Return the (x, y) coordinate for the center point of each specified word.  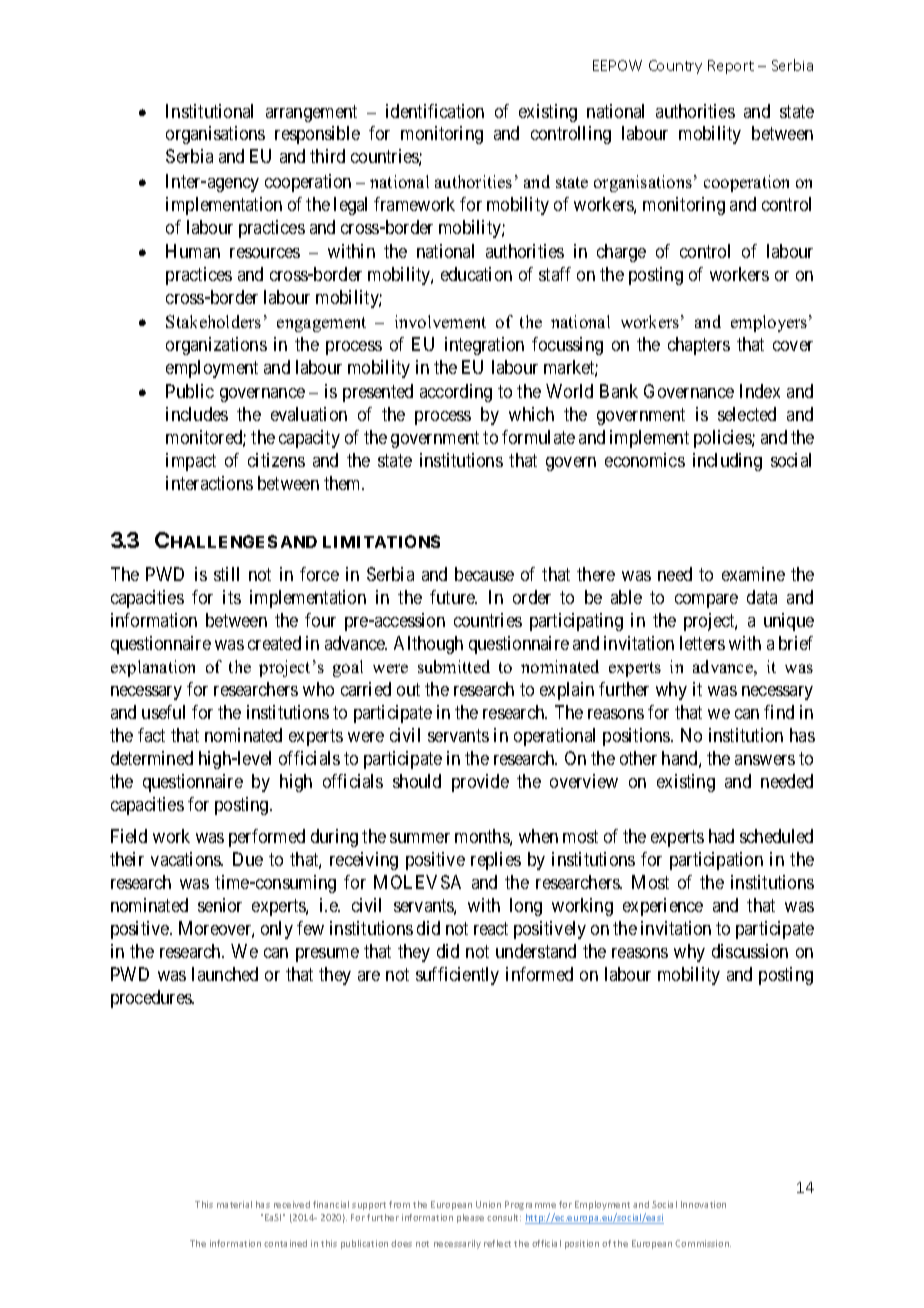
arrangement (311, 113)
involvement (440, 321)
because (484, 574)
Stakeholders (213, 321)
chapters (699, 346)
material (234, 1204)
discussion (750, 951)
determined (152, 758)
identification (435, 111)
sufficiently (457, 976)
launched (225, 974)
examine (753, 574)
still (226, 574)
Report (731, 67)
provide (480, 783)
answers (765, 760)
